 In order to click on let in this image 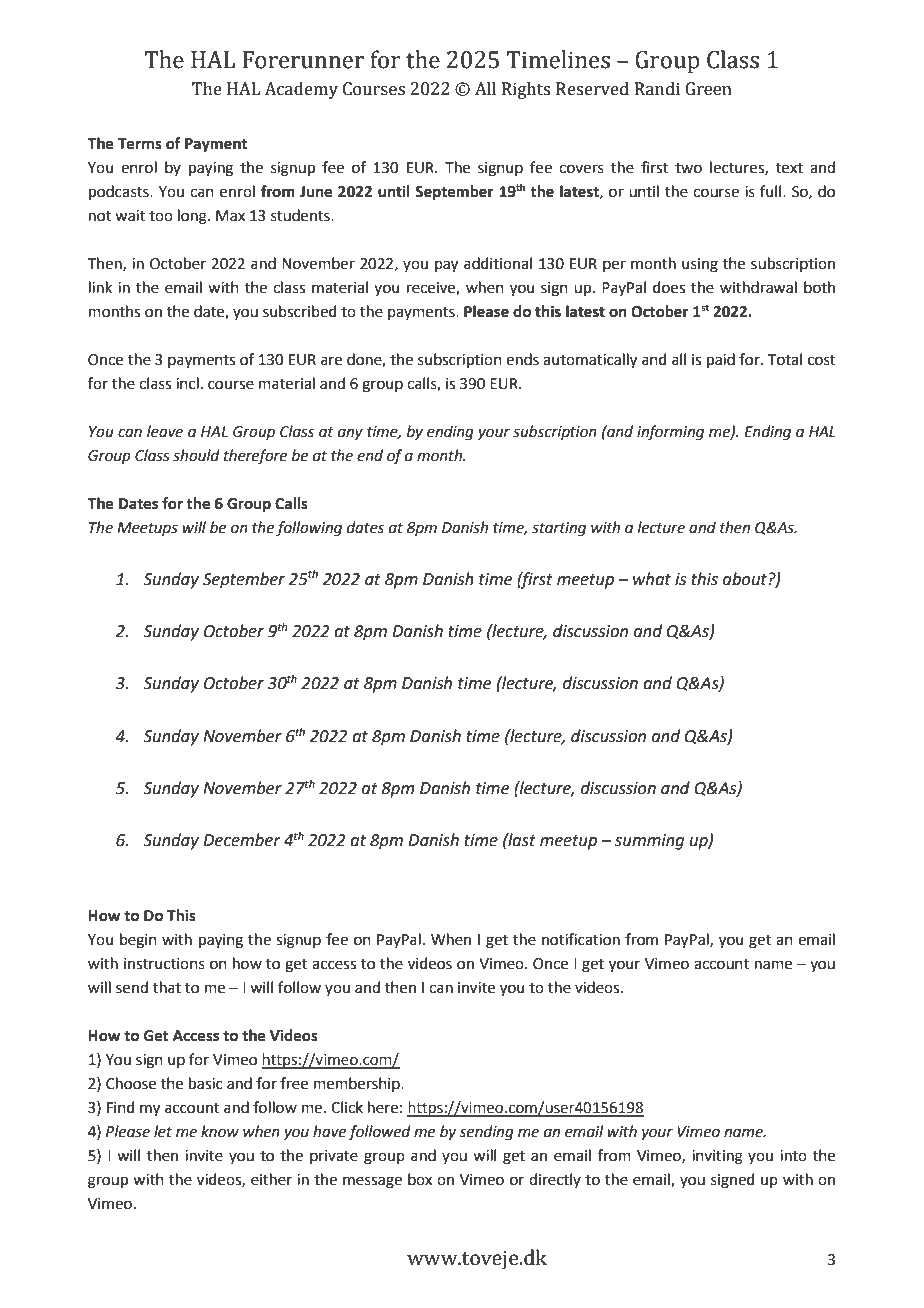, I will do `click(163, 1131)`.
